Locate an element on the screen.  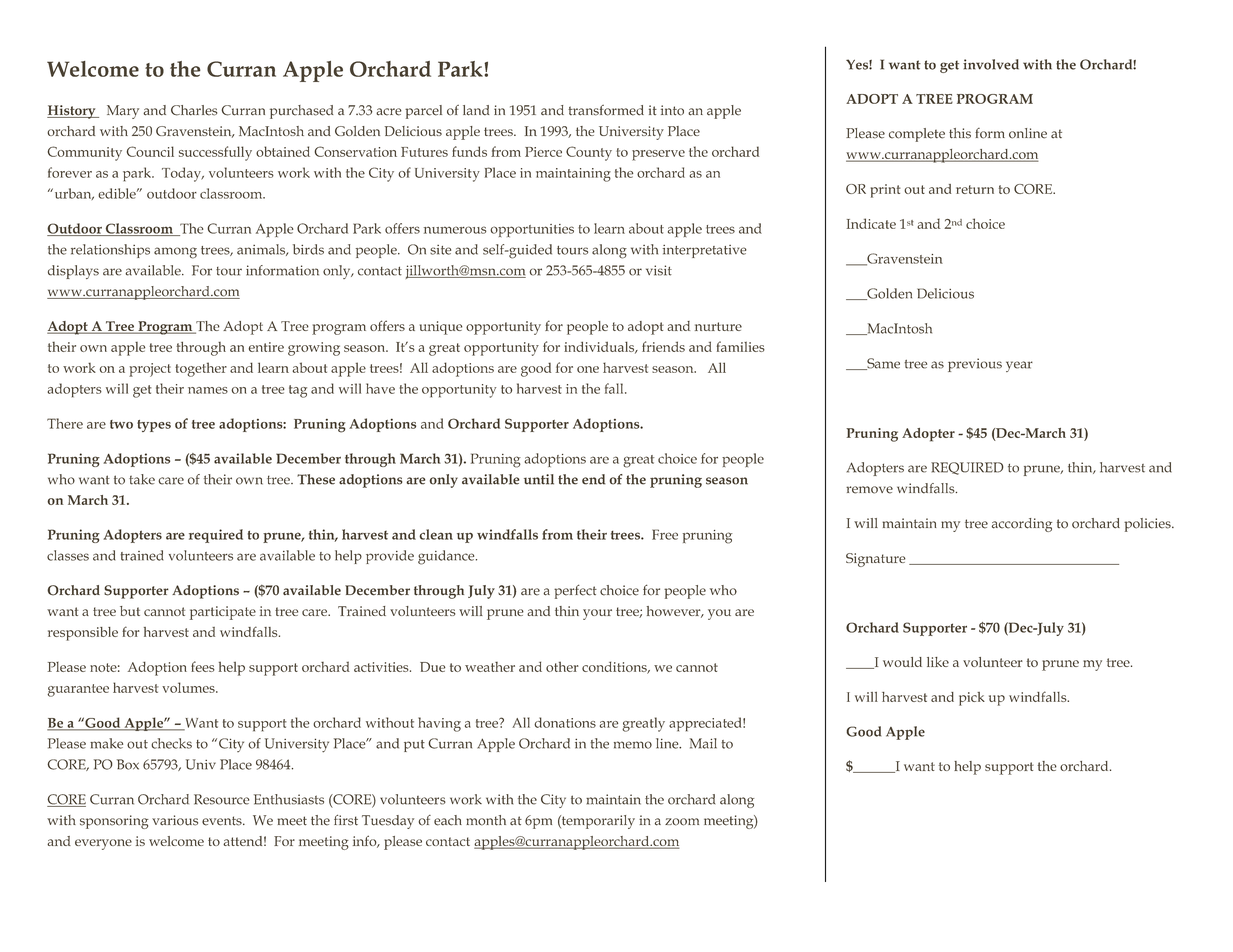
land is located at coordinates (476, 110).
